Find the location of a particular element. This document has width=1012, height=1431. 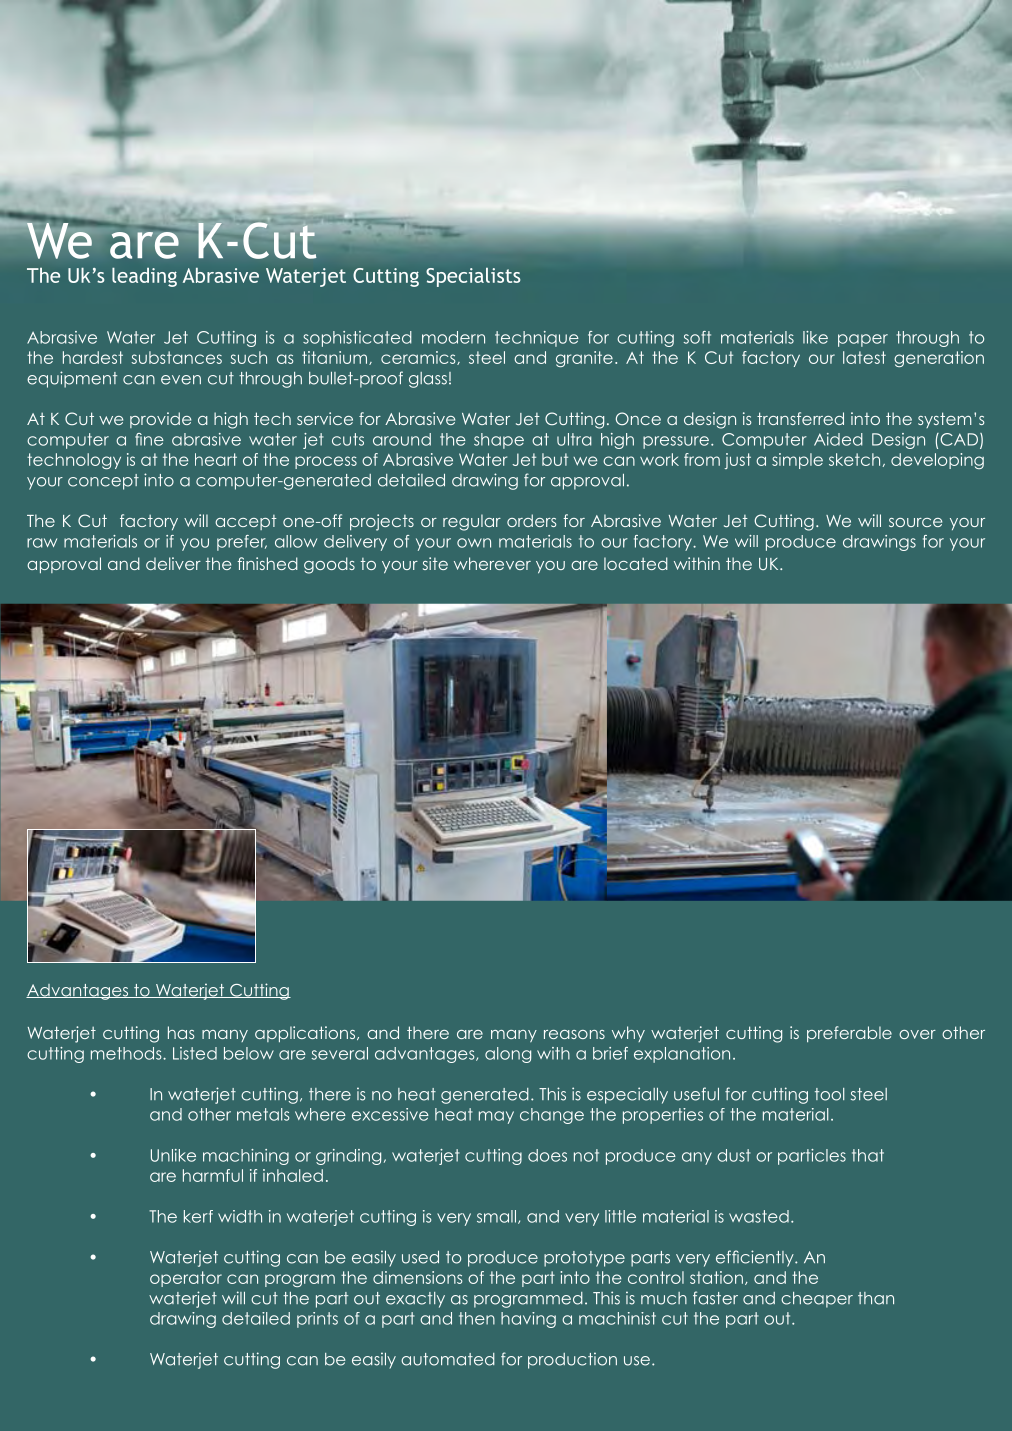

site is located at coordinates (435, 563).
